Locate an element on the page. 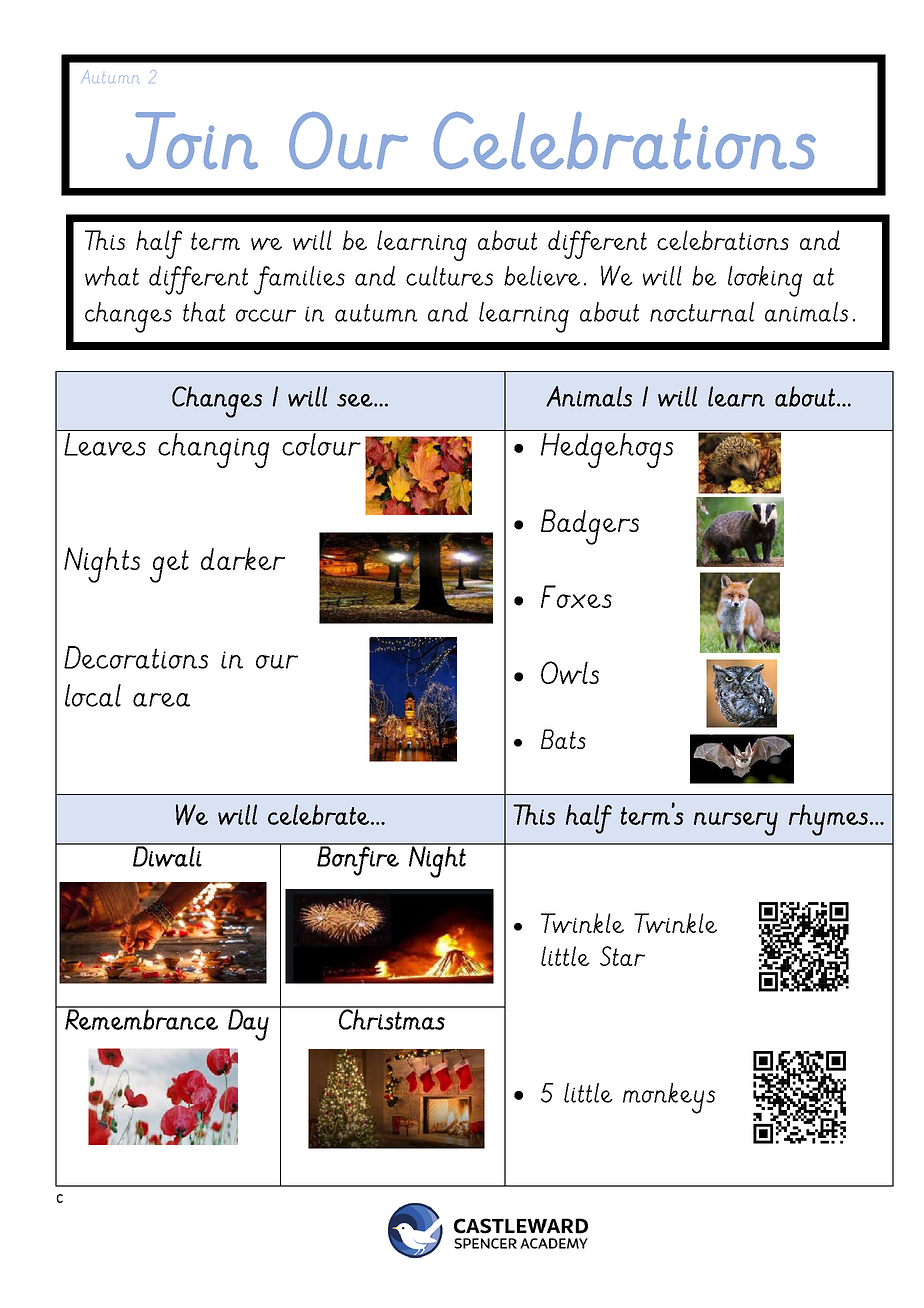 This image has height=1308, width=924. area is located at coordinates (161, 700).
